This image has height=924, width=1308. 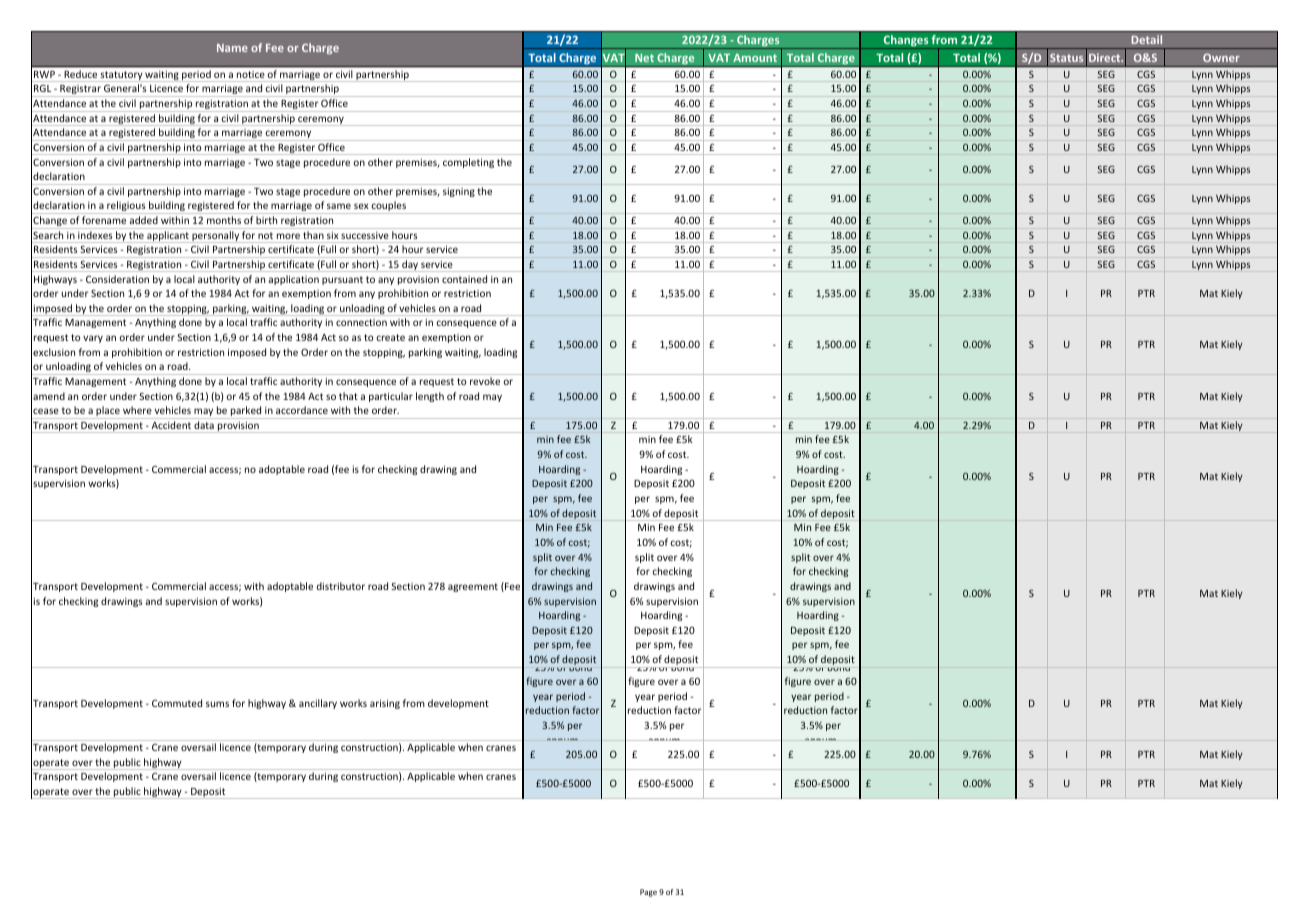 What do you see at coordinates (644, 58) in the image?
I see `Net` at bounding box center [644, 58].
